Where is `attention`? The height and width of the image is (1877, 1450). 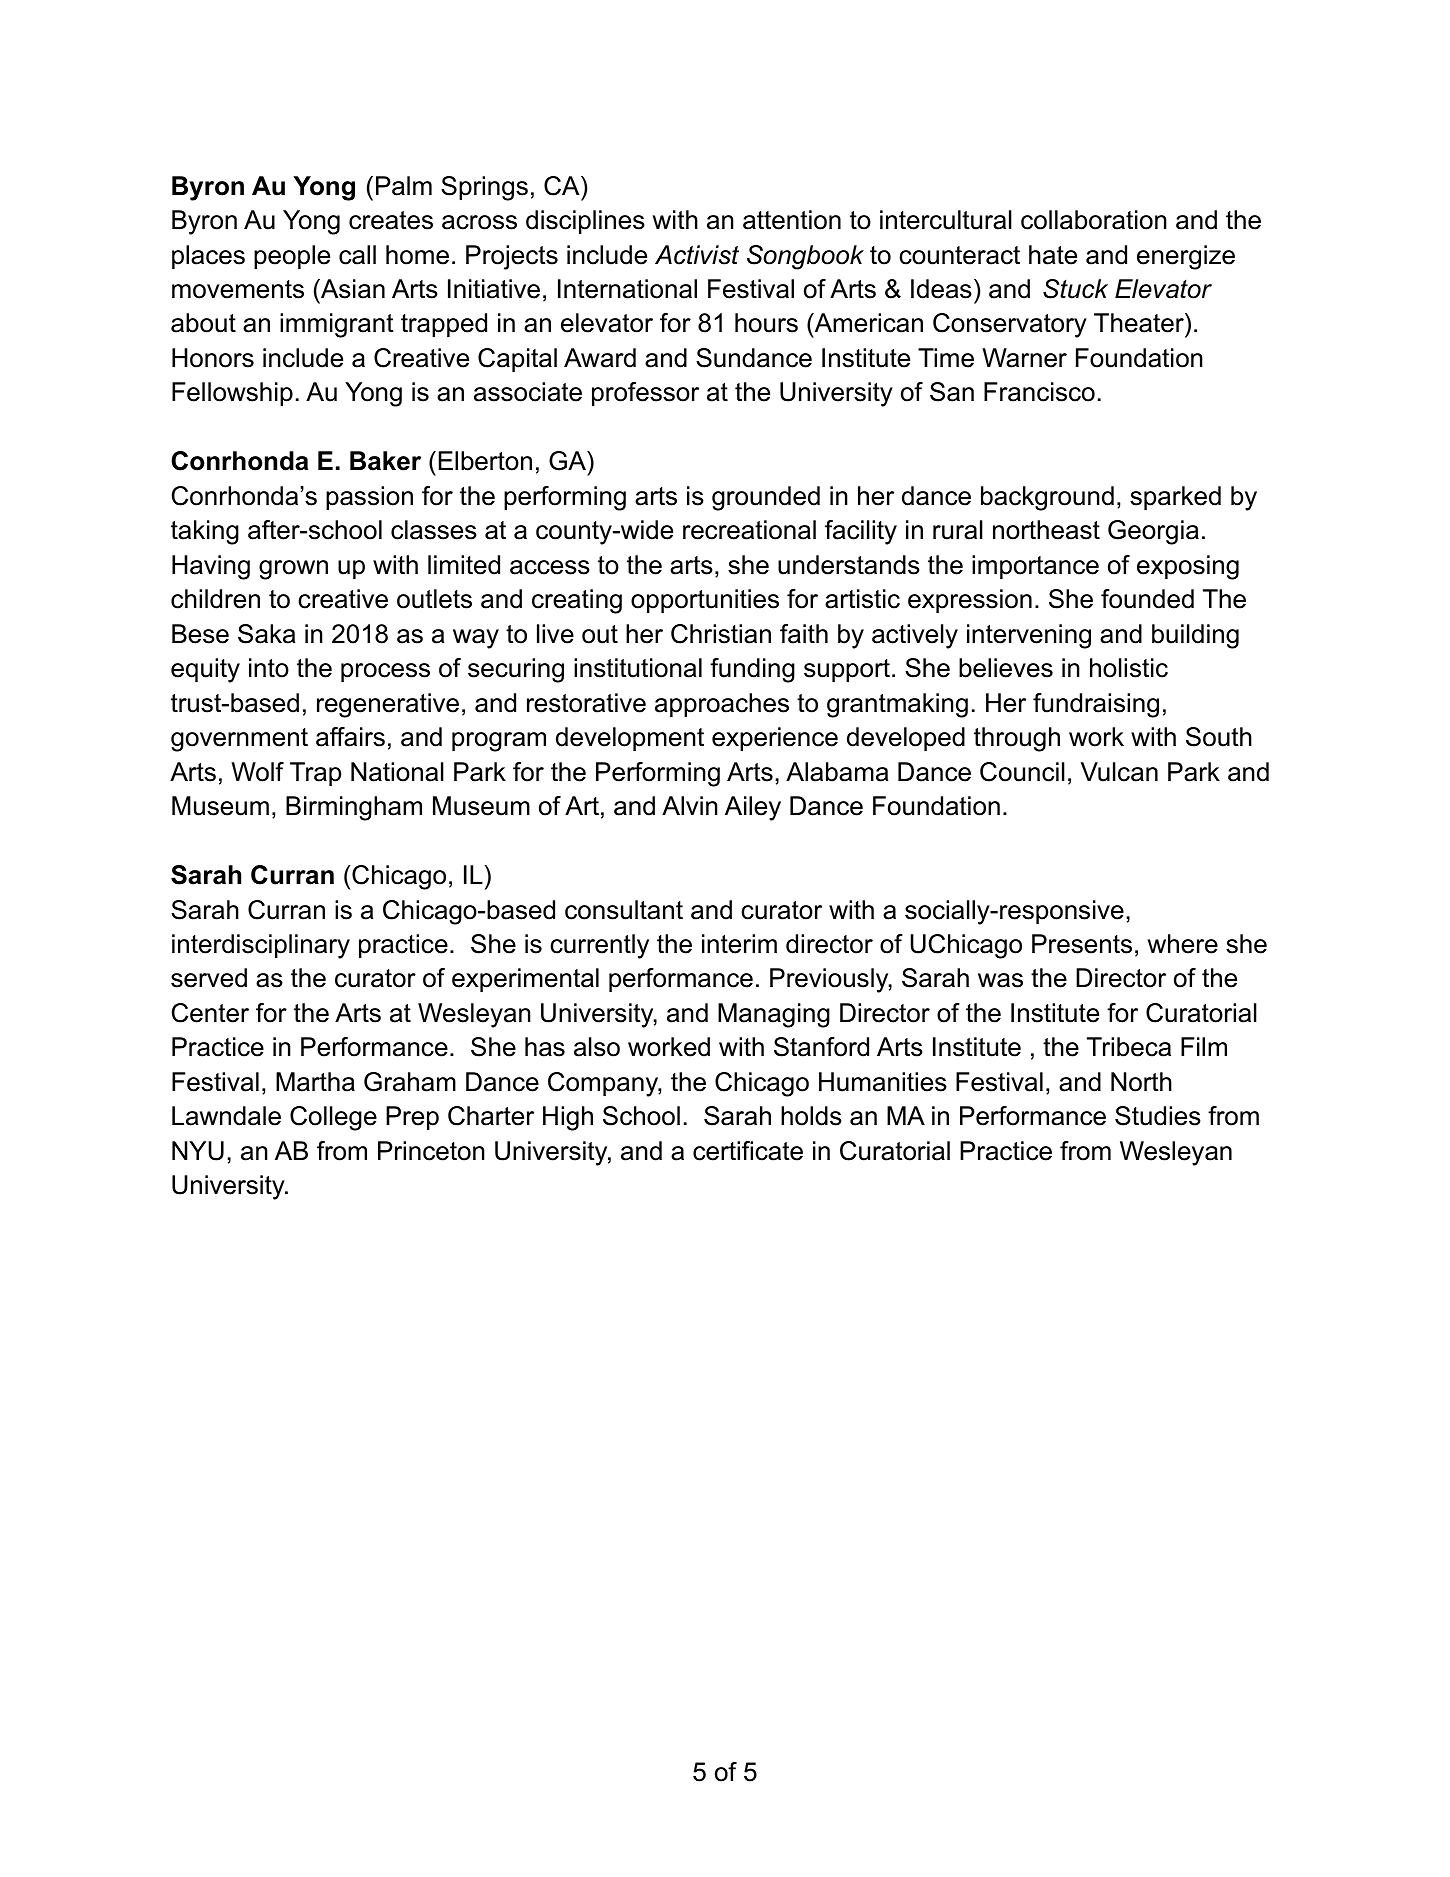
attention is located at coordinates (792, 220).
